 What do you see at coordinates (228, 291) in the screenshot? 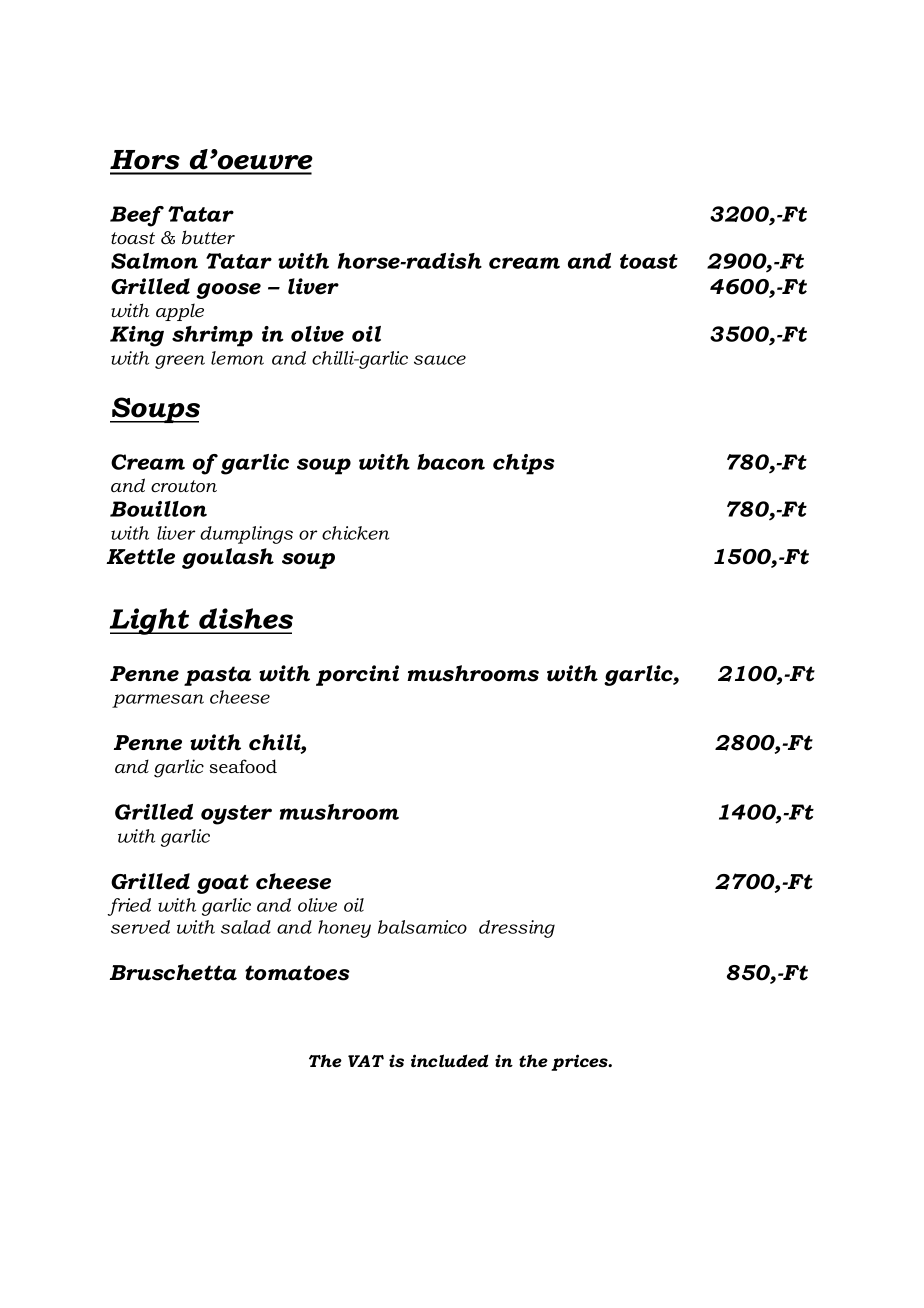
I see `goose` at bounding box center [228, 291].
